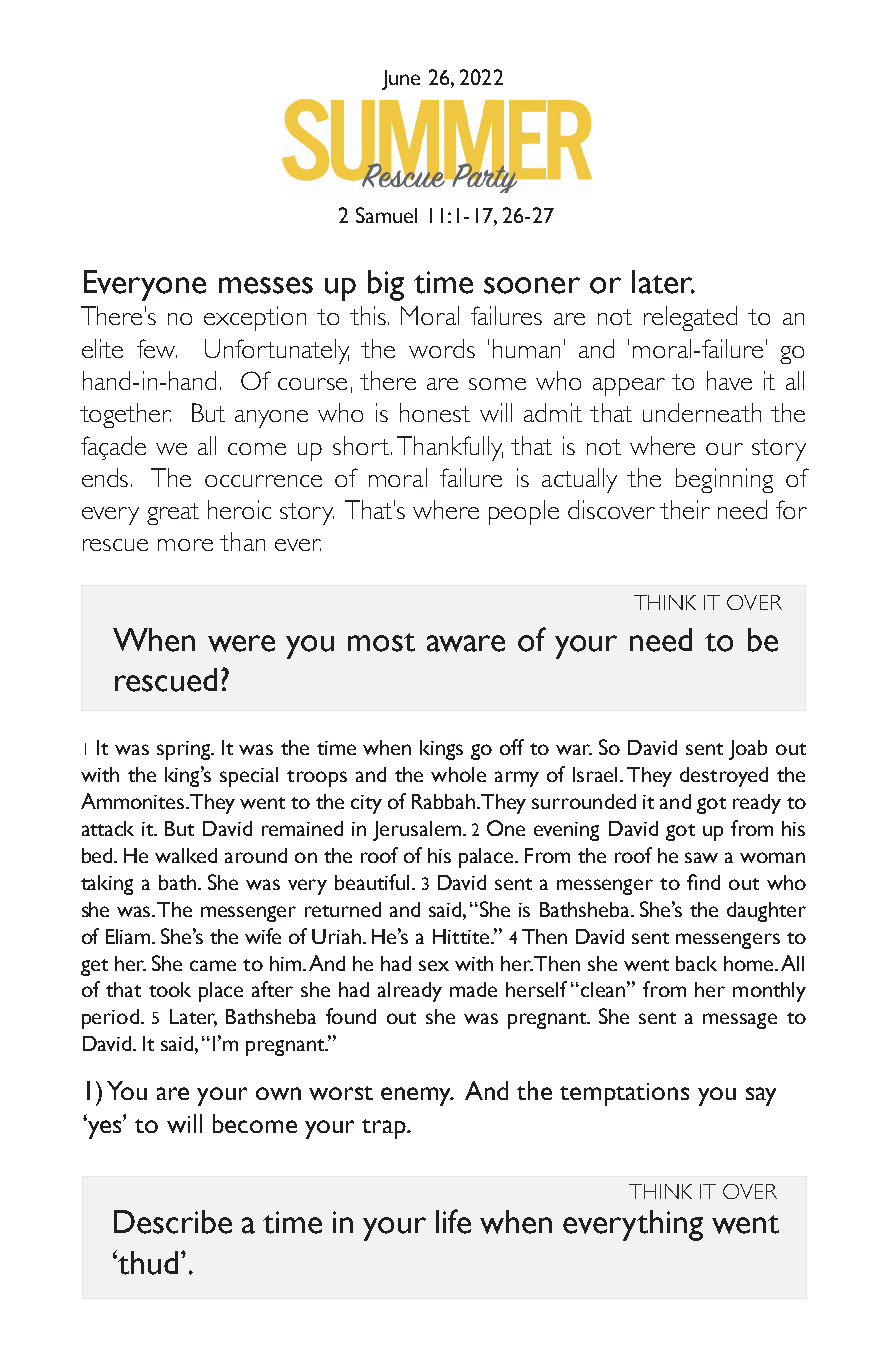  I want to click on aware, so click(466, 643).
